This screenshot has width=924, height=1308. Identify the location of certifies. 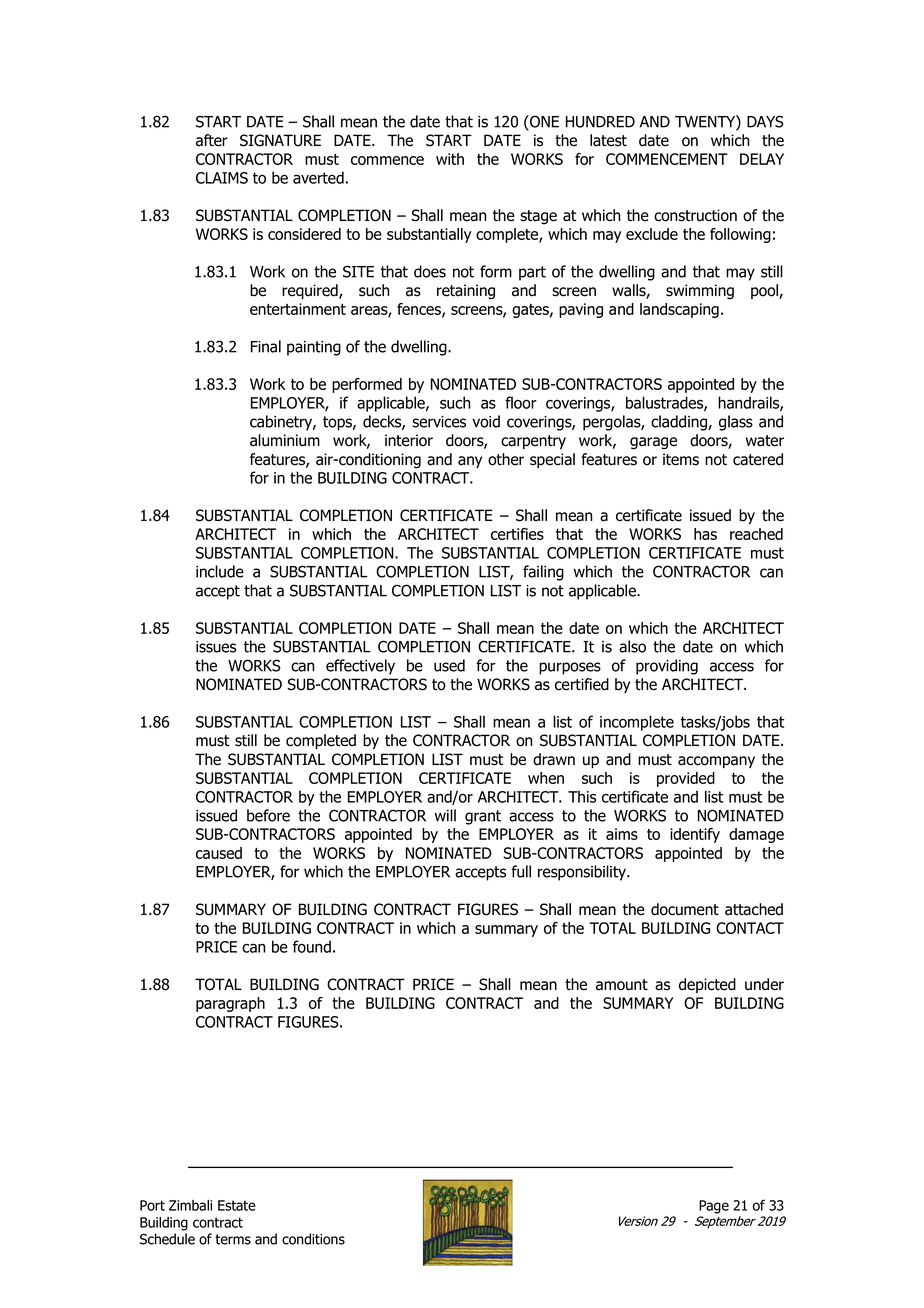
(517, 534).
